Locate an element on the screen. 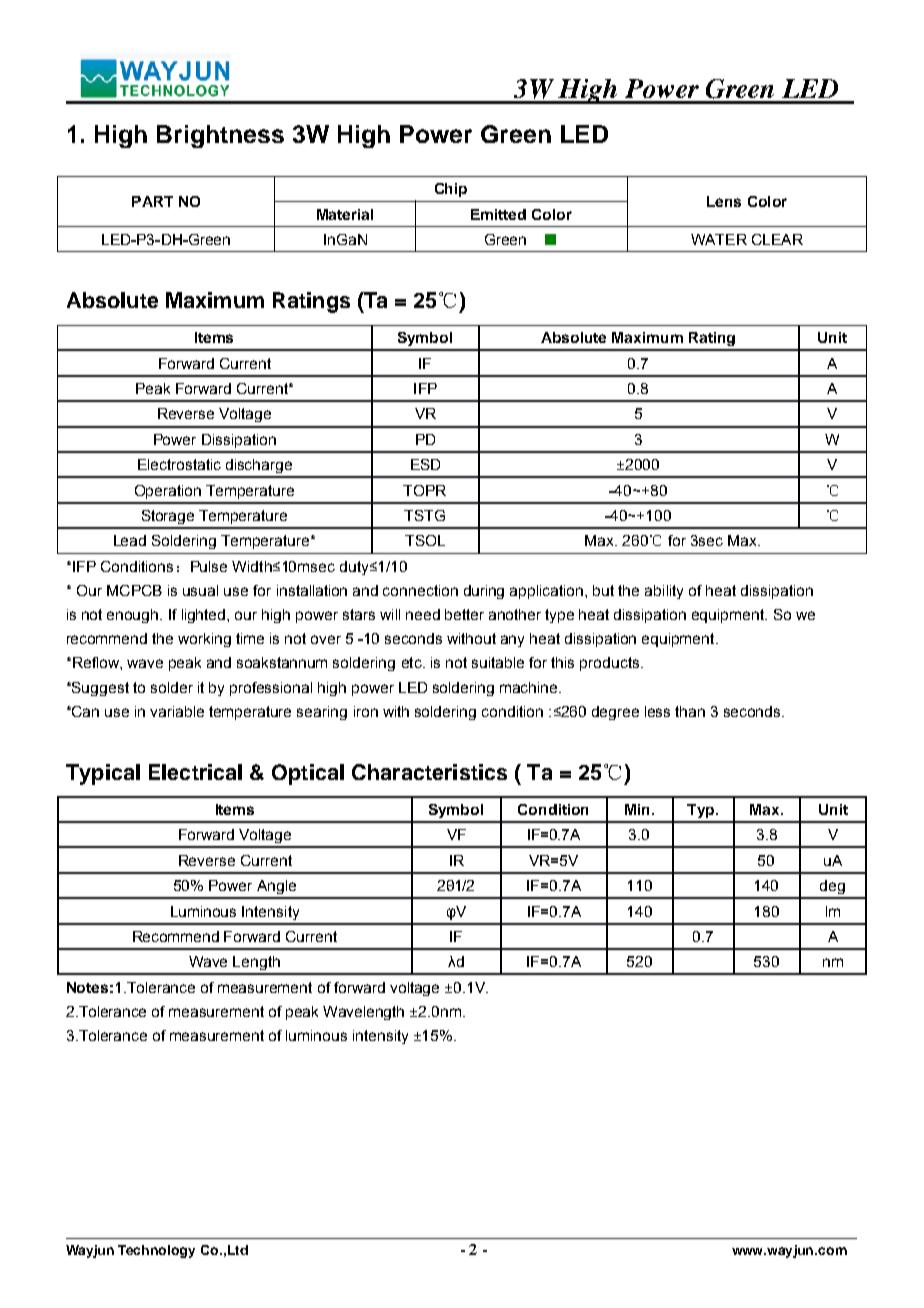 Image resolution: width=924 pixels, height=1308 pixels. Optical is located at coordinates (308, 774).
